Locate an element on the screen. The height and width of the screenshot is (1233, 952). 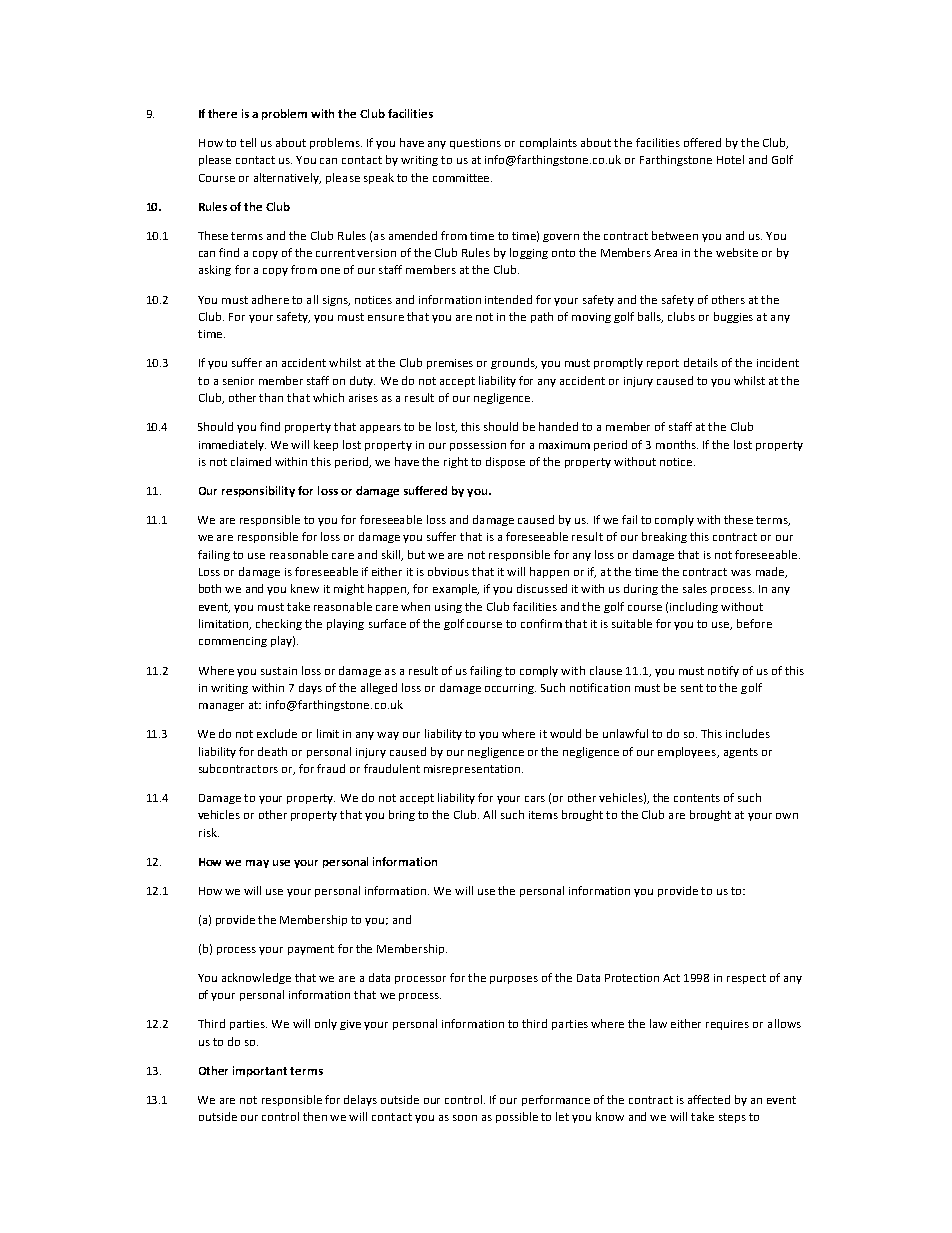
confirm is located at coordinates (541, 623).
